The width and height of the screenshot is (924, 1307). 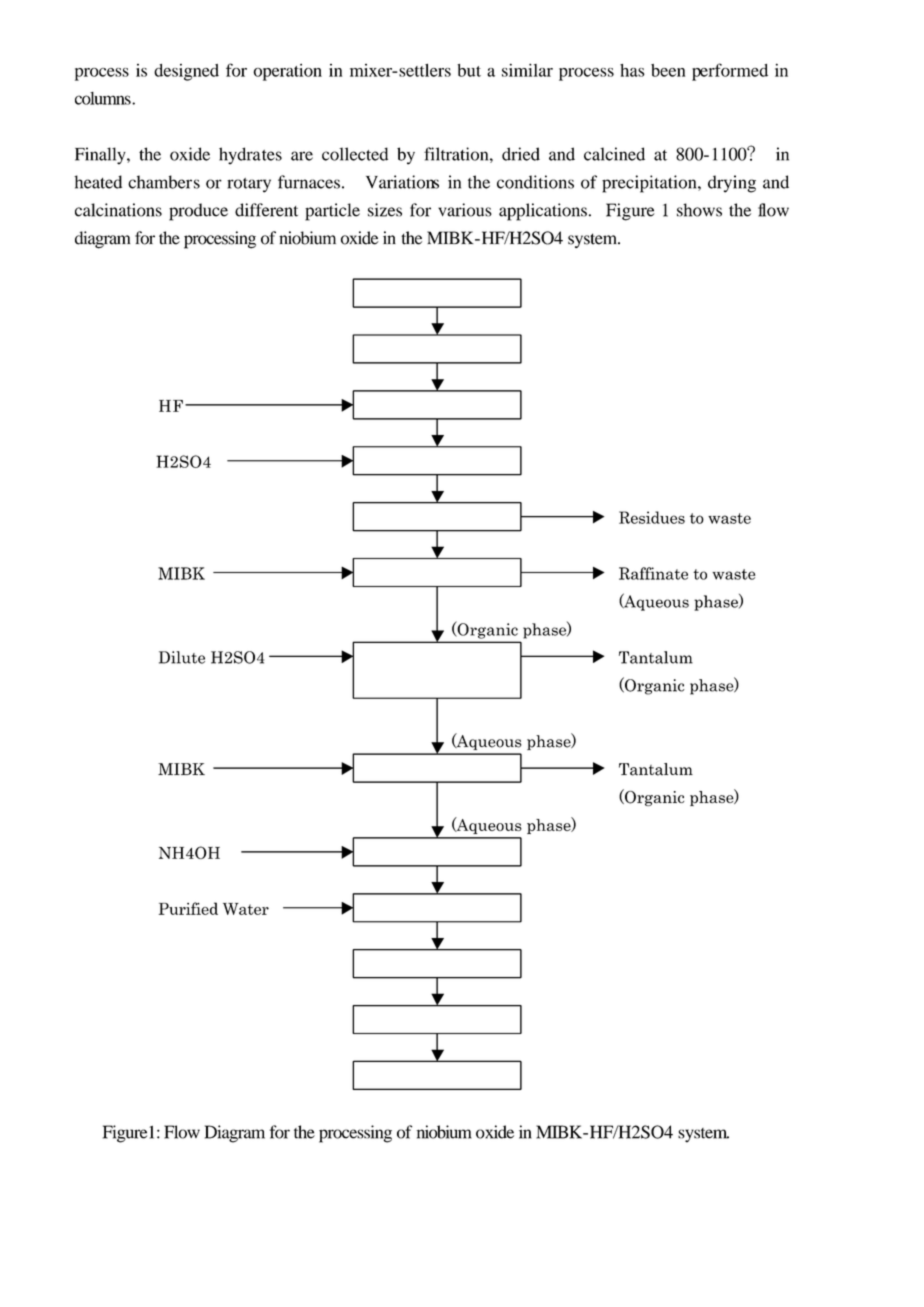 What do you see at coordinates (182, 657) in the screenshot?
I see `Dilute` at bounding box center [182, 657].
